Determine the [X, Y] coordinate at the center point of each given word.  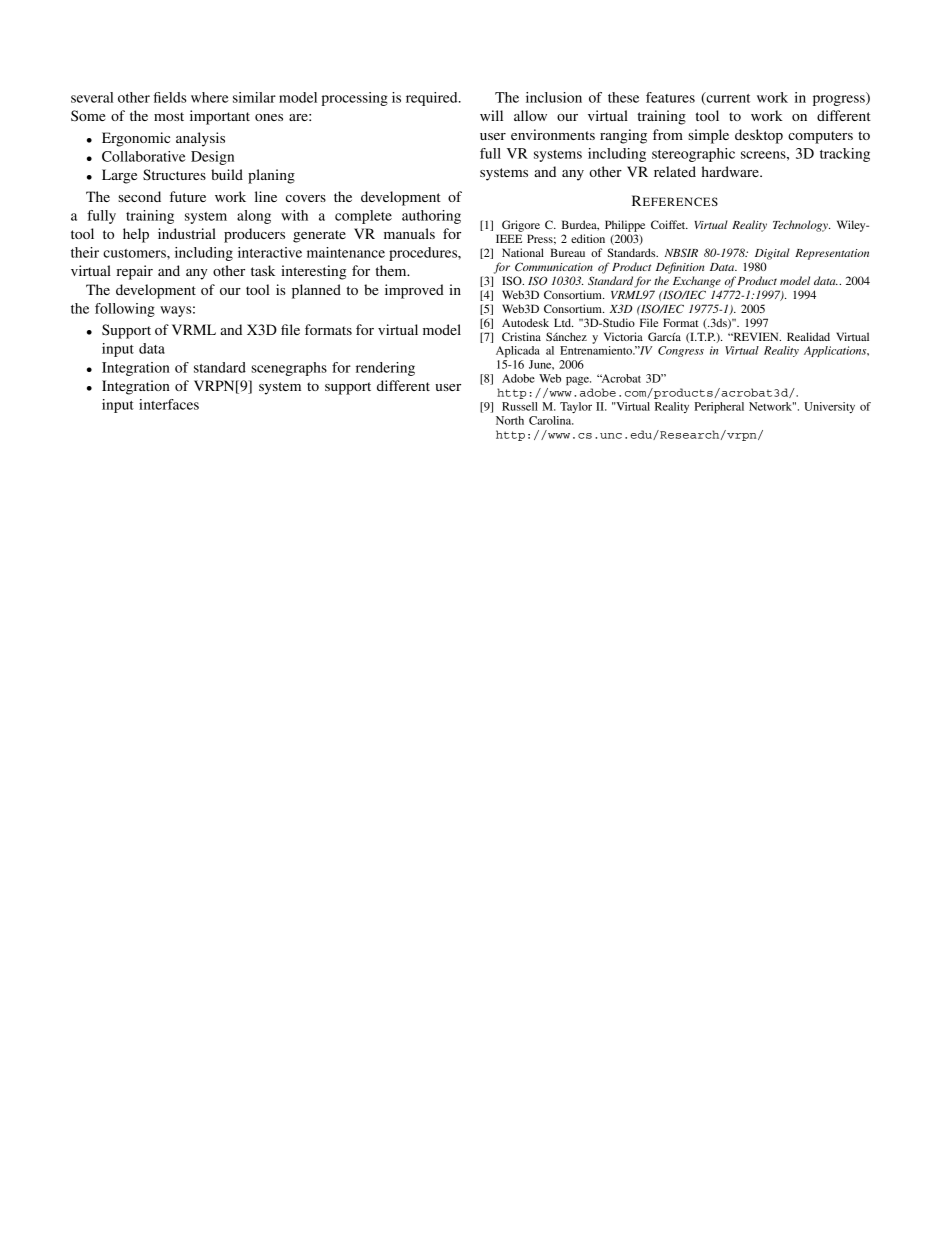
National [523, 252]
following [125, 310]
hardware [731, 171]
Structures [174, 175]
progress [840, 100]
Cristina [521, 336]
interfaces [169, 404]
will [491, 115]
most [169, 116]
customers [135, 253]
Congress [681, 351]
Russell [520, 406]
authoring [431, 217]
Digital [772, 254]
